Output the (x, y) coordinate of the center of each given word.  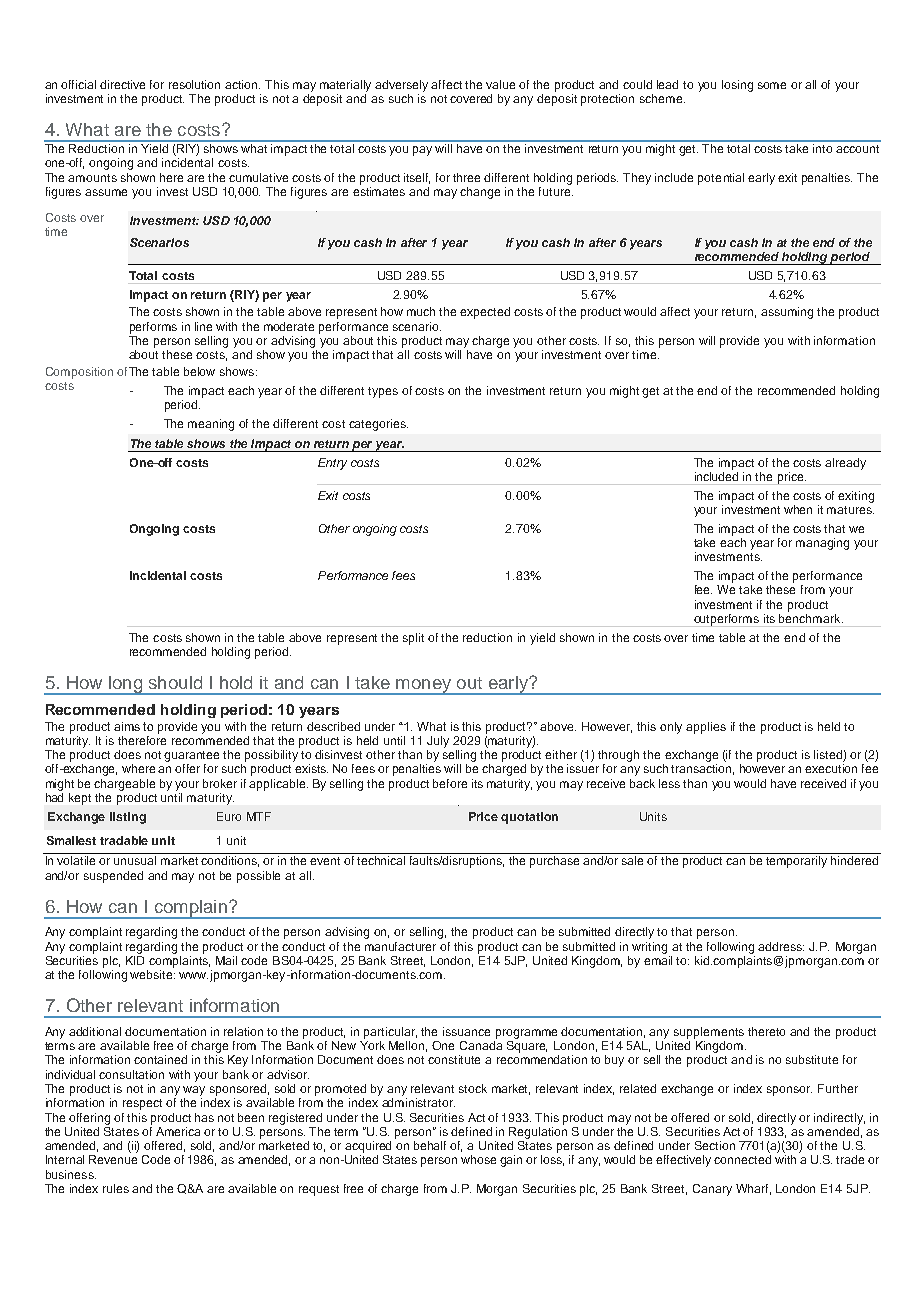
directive (122, 84)
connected (742, 1159)
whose (478, 1159)
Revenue (113, 1159)
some (772, 85)
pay (422, 151)
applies (706, 728)
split (413, 639)
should (175, 682)
